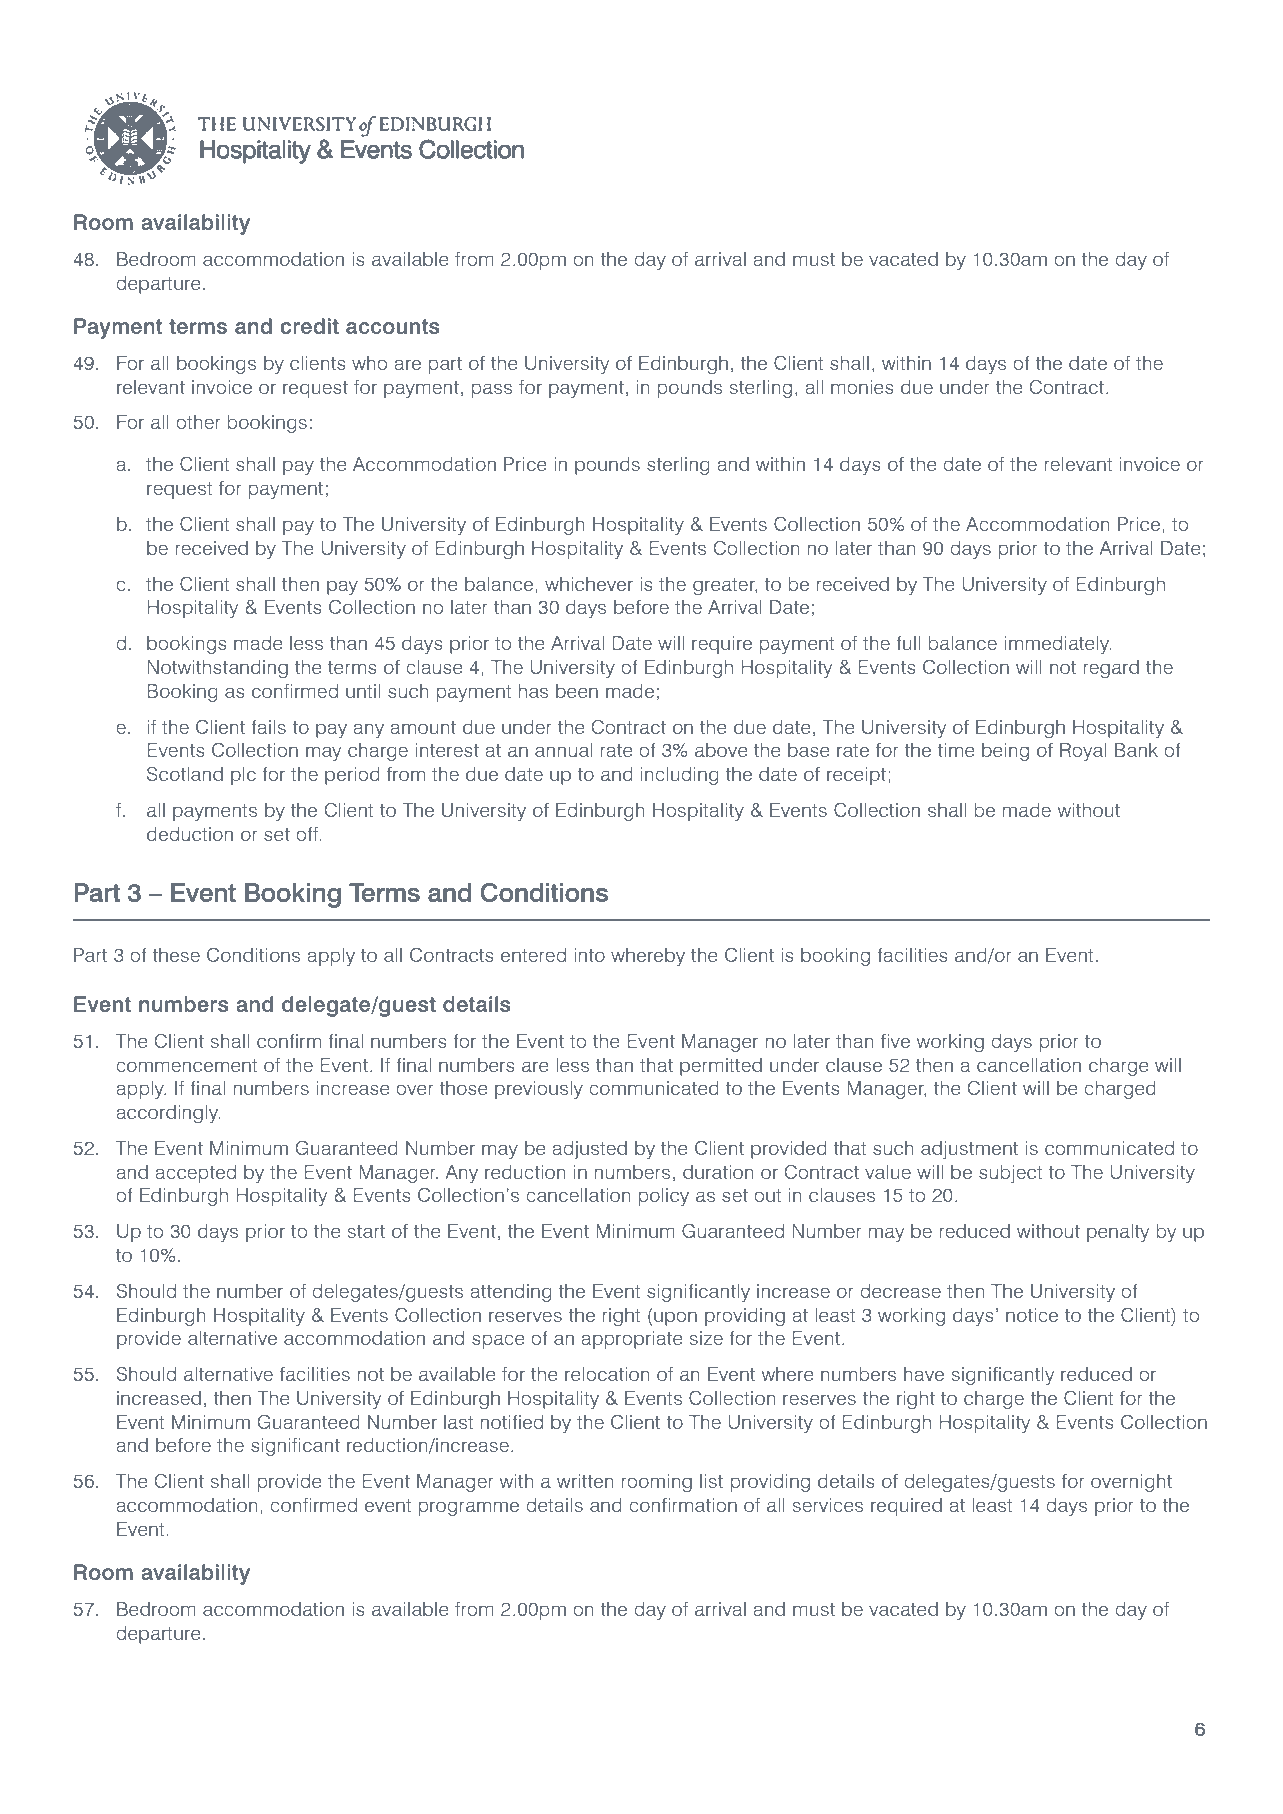 This page has width=1283, height=1814. Describe the element at coordinates (895, 1041) in the page. I see `five` at that location.
